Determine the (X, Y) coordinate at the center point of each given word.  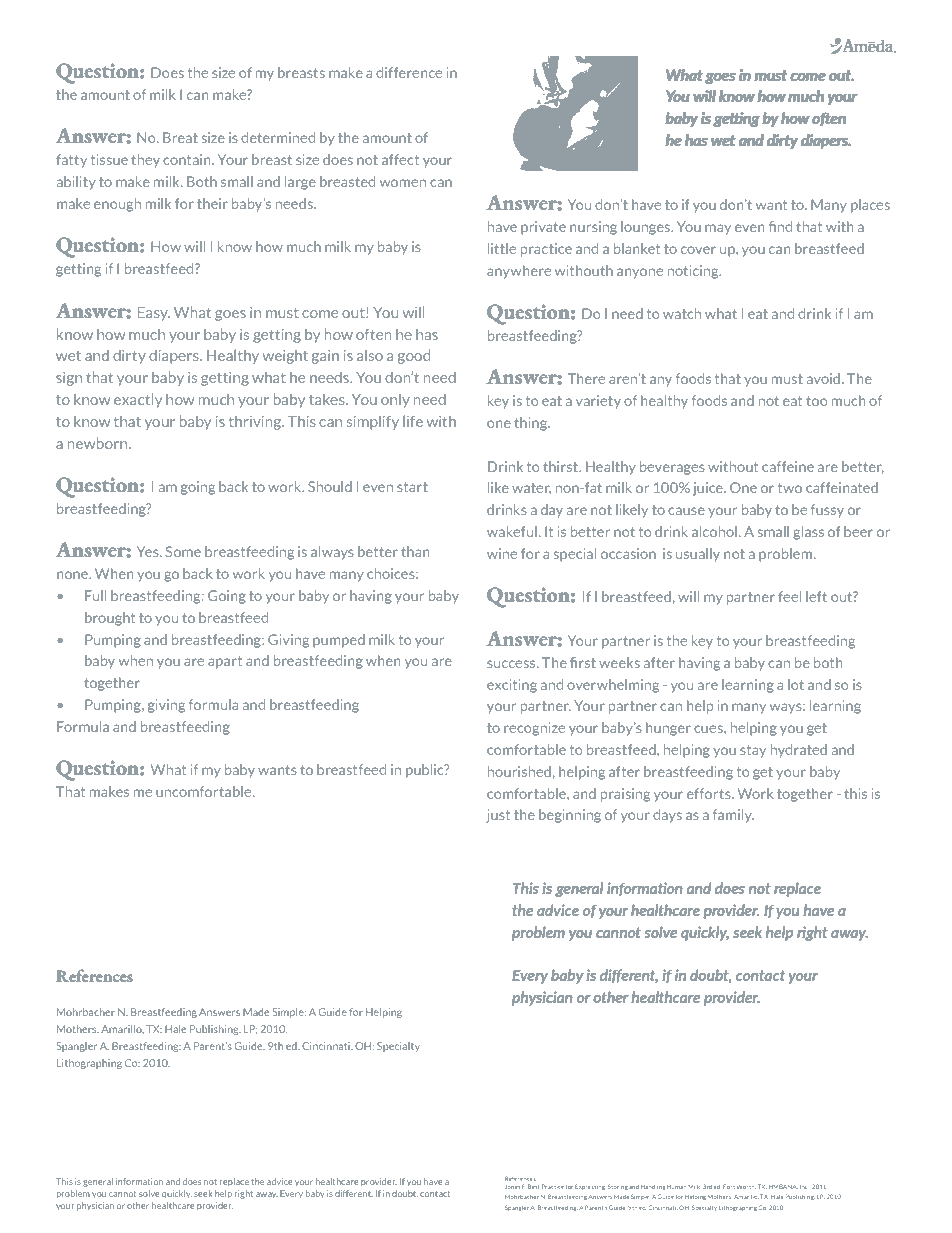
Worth (746, 1187)
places (870, 206)
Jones (512, 1187)
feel (789, 596)
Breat (180, 137)
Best (533, 1186)
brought (110, 619)
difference (409, 72)
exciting (512, 686)
